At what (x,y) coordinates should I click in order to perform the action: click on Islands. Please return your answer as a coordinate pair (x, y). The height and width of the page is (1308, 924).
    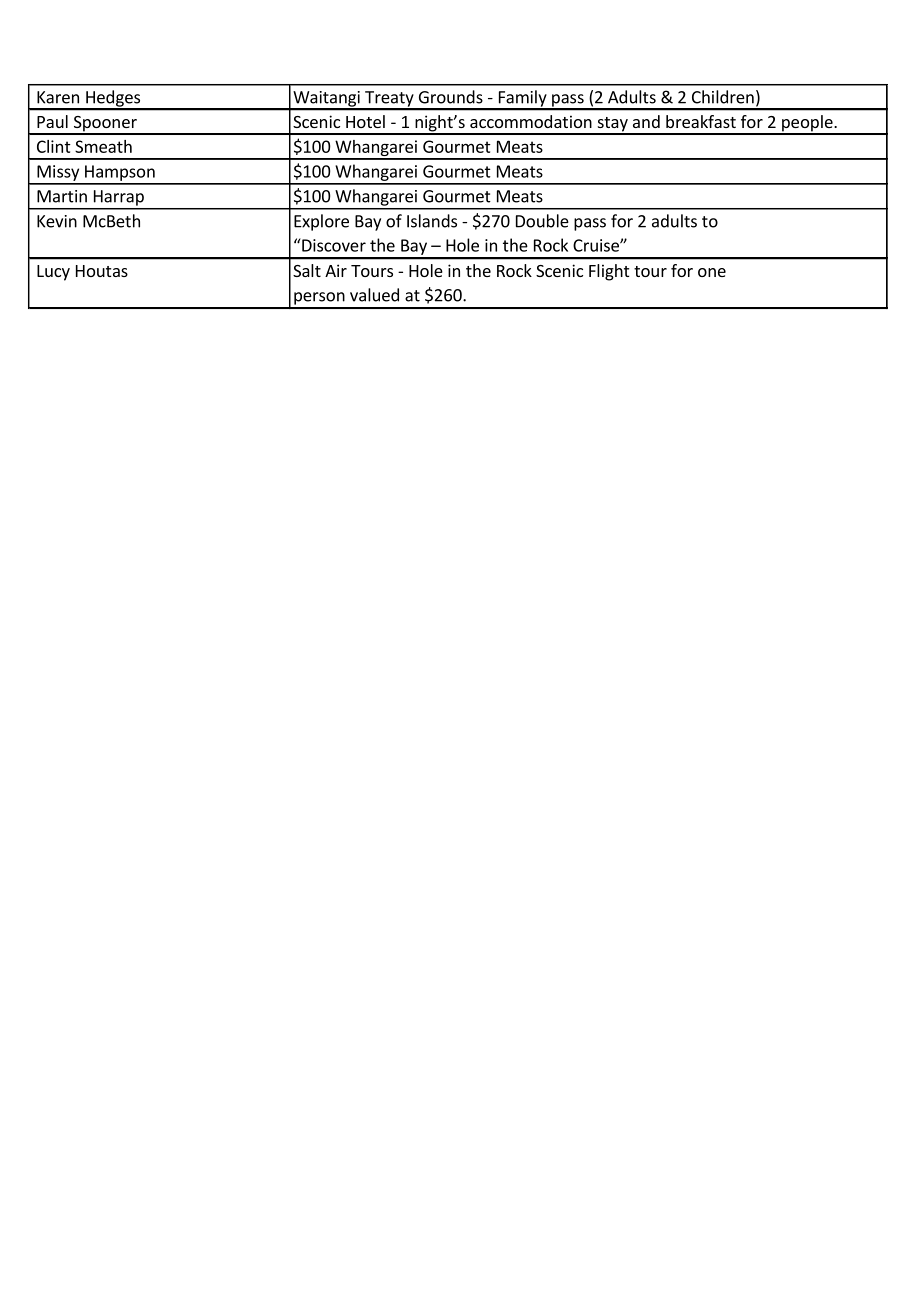
    Looking at the image, I should click on (432, 221).
